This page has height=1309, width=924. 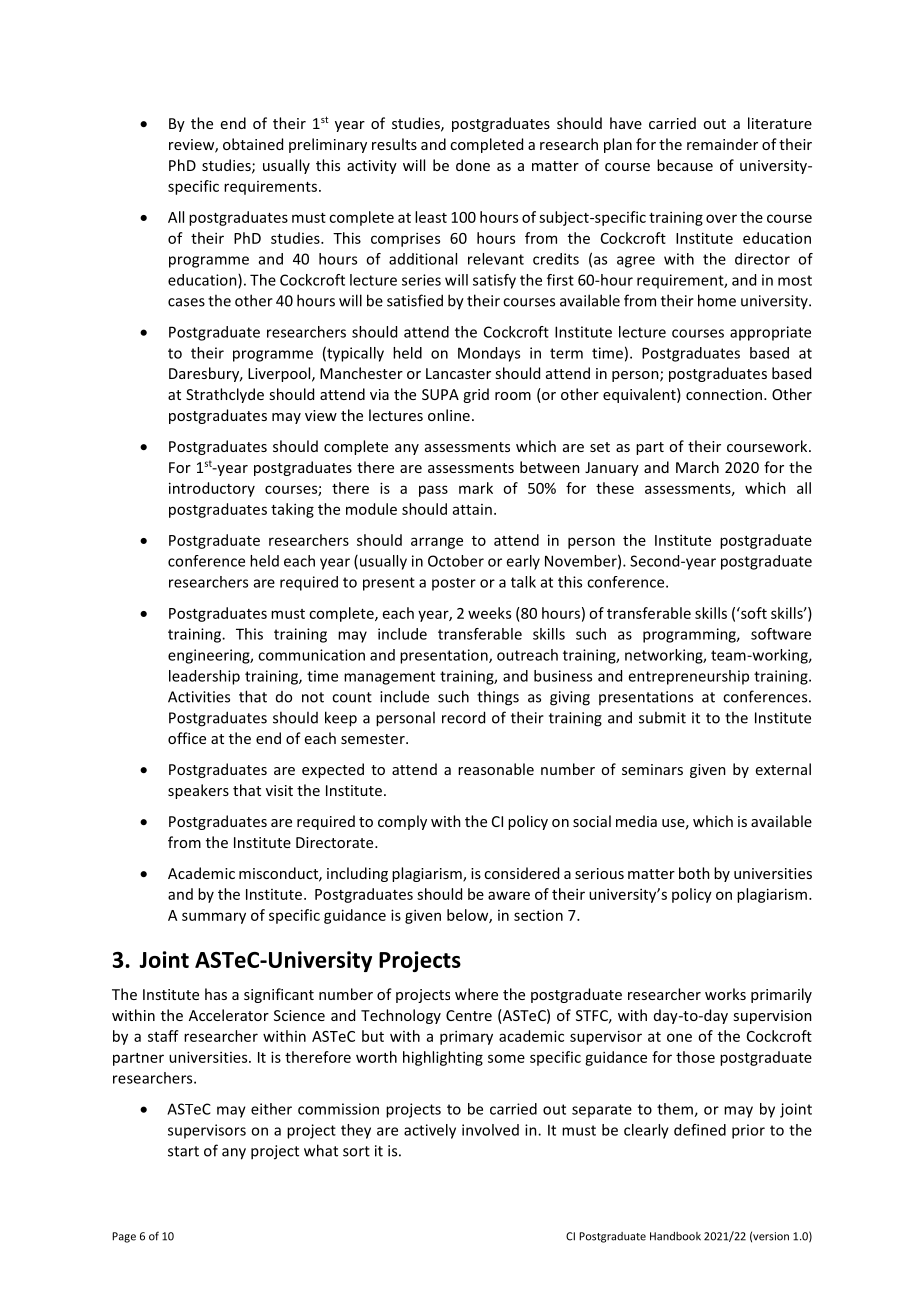 What do you see at coordinates (722, 144) in the page?
I see `remainder` at bounding box center [722, 144].
